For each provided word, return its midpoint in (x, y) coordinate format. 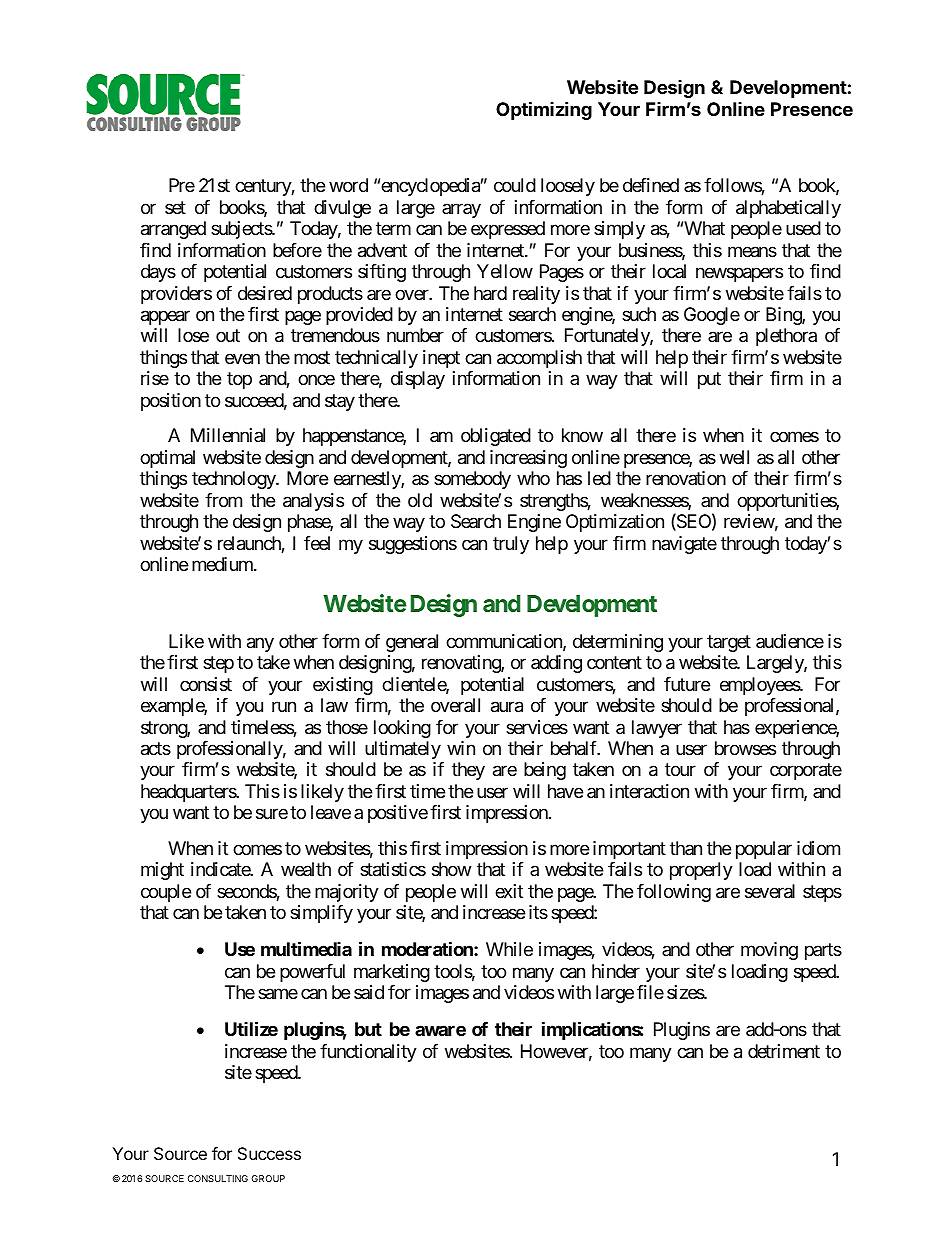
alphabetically (788, 209)
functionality (368, 1053)
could (515, 185)
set (175, 207)
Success (269, 1153)
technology (234, 480)
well (734, 457)
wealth (306, 869)
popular (764, 850)
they (468, 771)
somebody (472, 480)
